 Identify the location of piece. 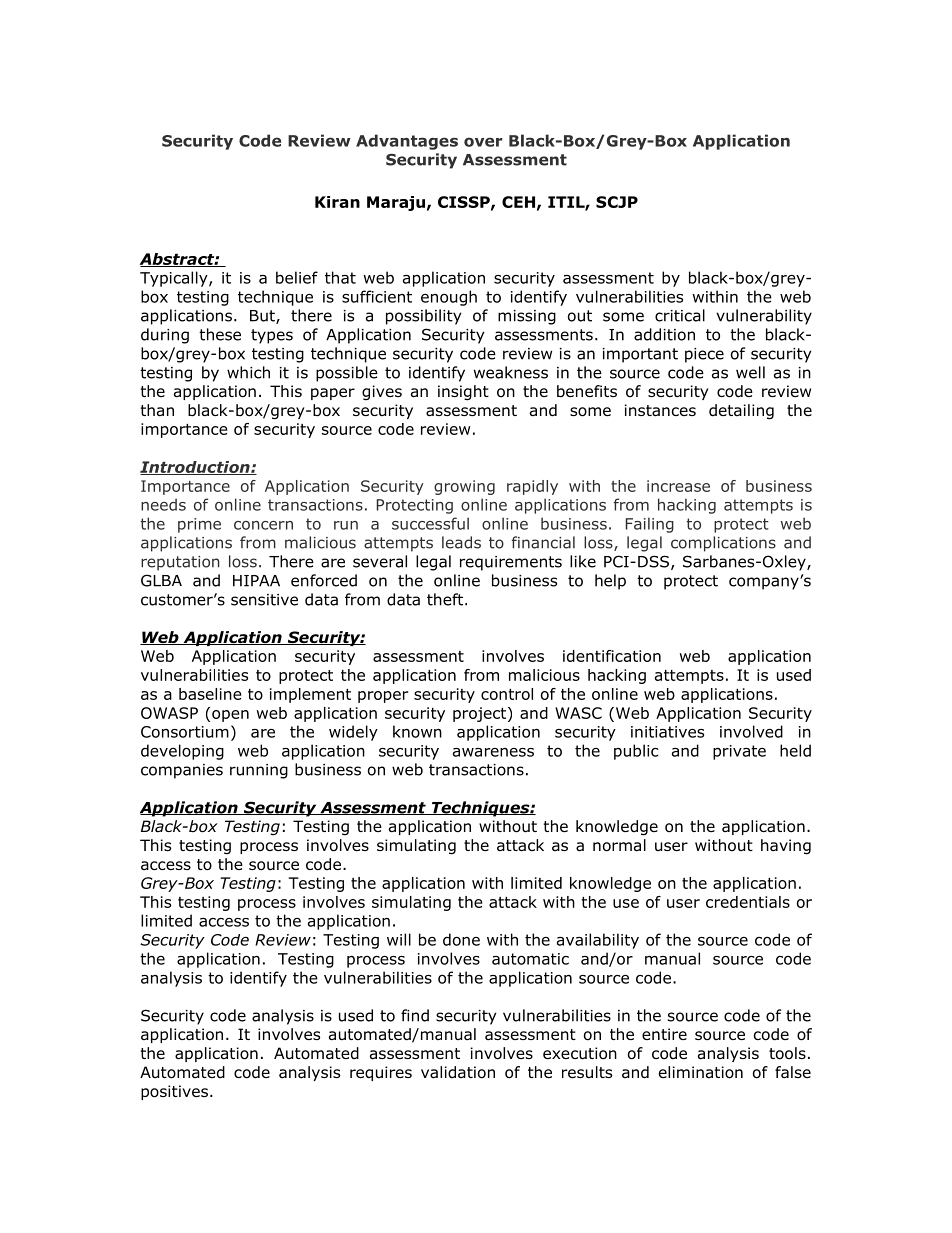
(704, 355).
